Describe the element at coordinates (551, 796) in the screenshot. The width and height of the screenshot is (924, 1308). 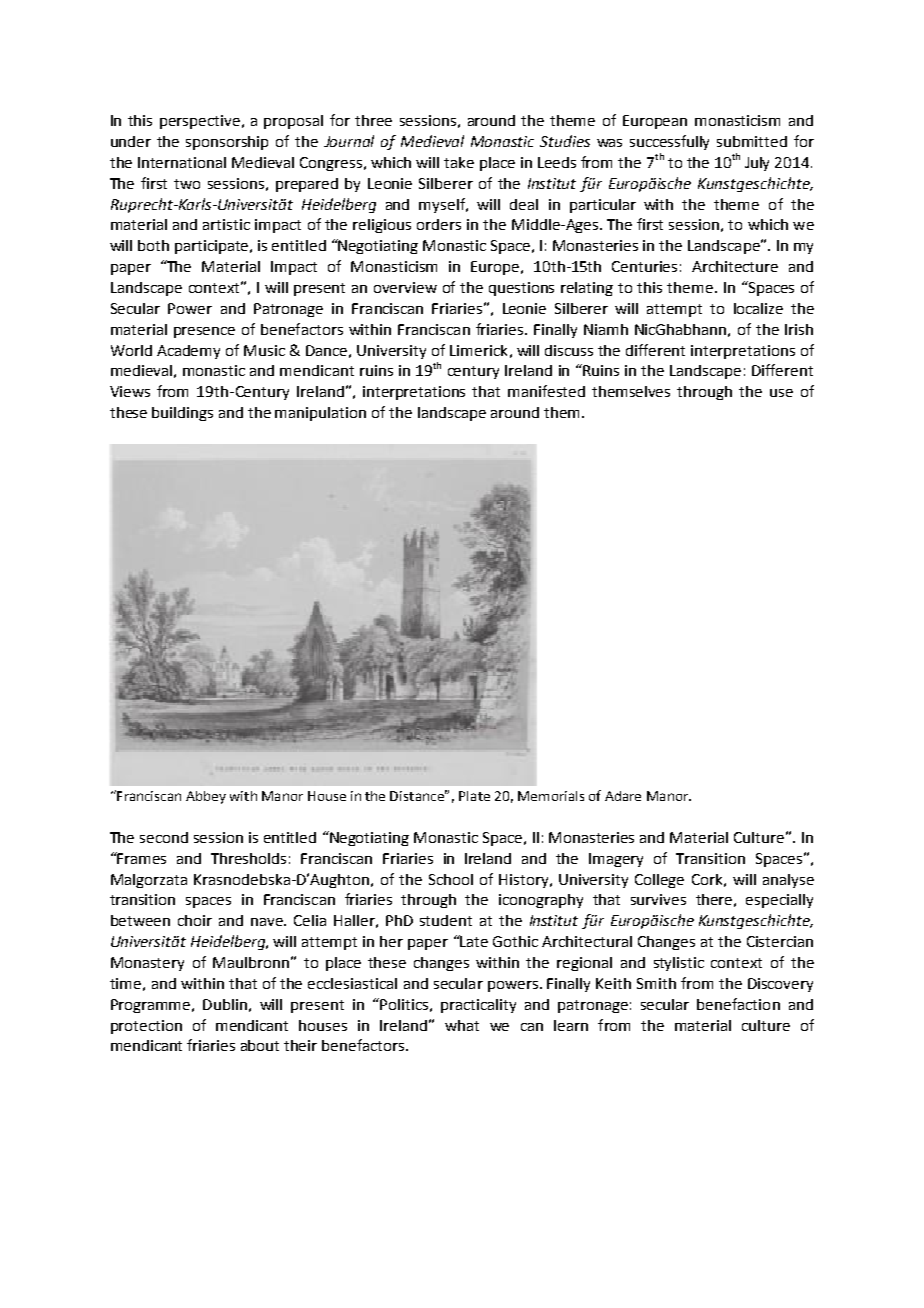
I see `Memorials` at that location.
